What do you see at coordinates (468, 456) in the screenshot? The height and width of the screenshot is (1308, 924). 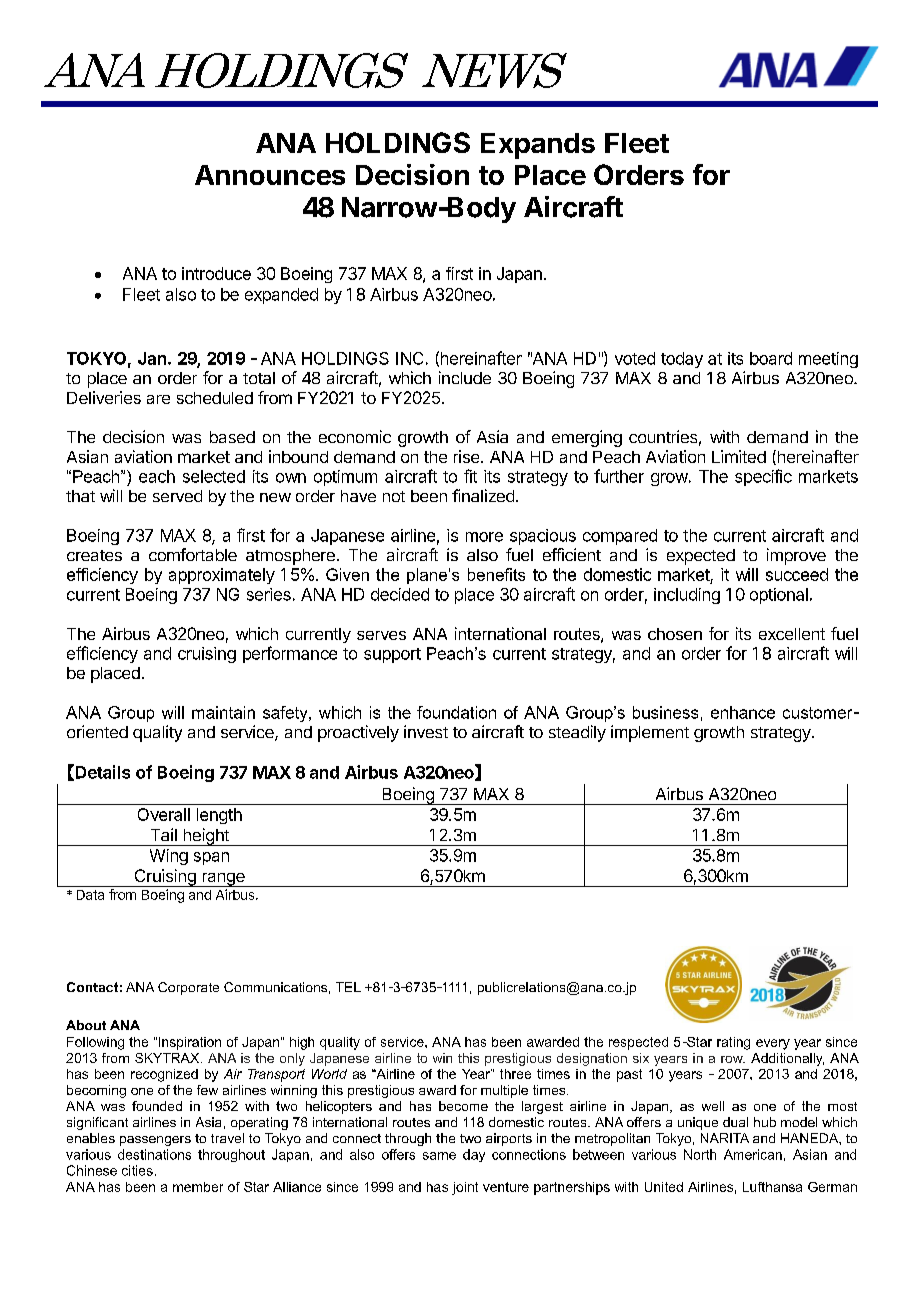 I see `rise` at bounding box center [468, 456].
